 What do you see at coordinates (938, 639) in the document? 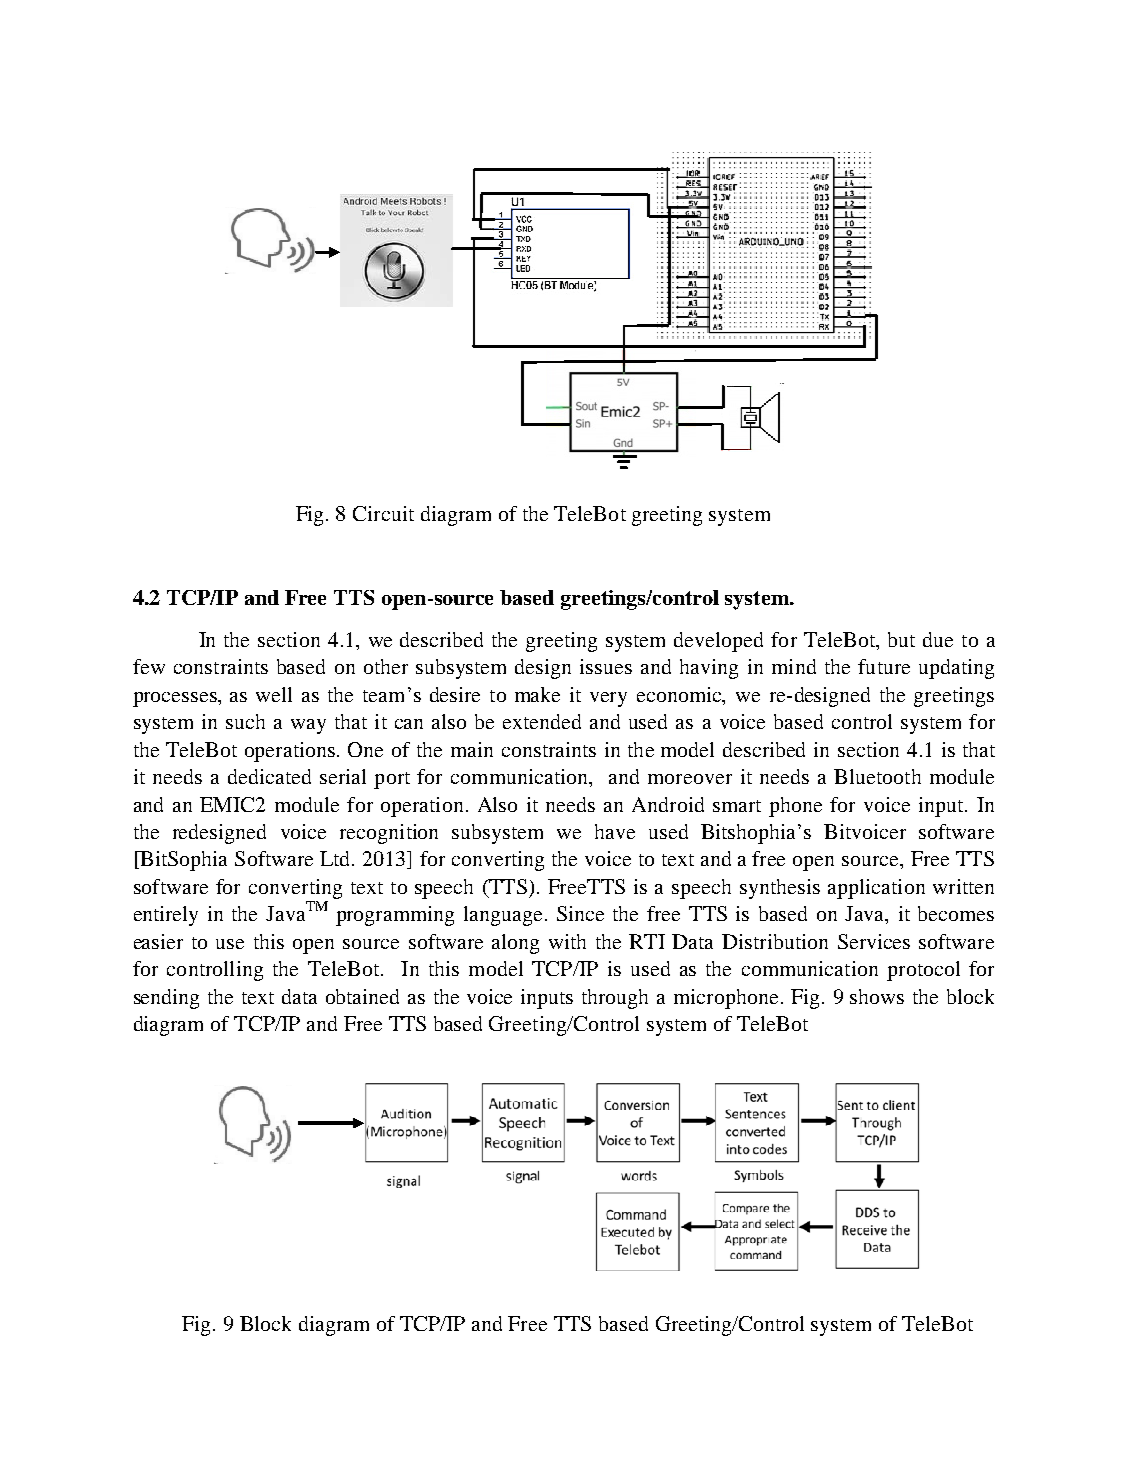
I see `due` at bounding box center [938, 639].
